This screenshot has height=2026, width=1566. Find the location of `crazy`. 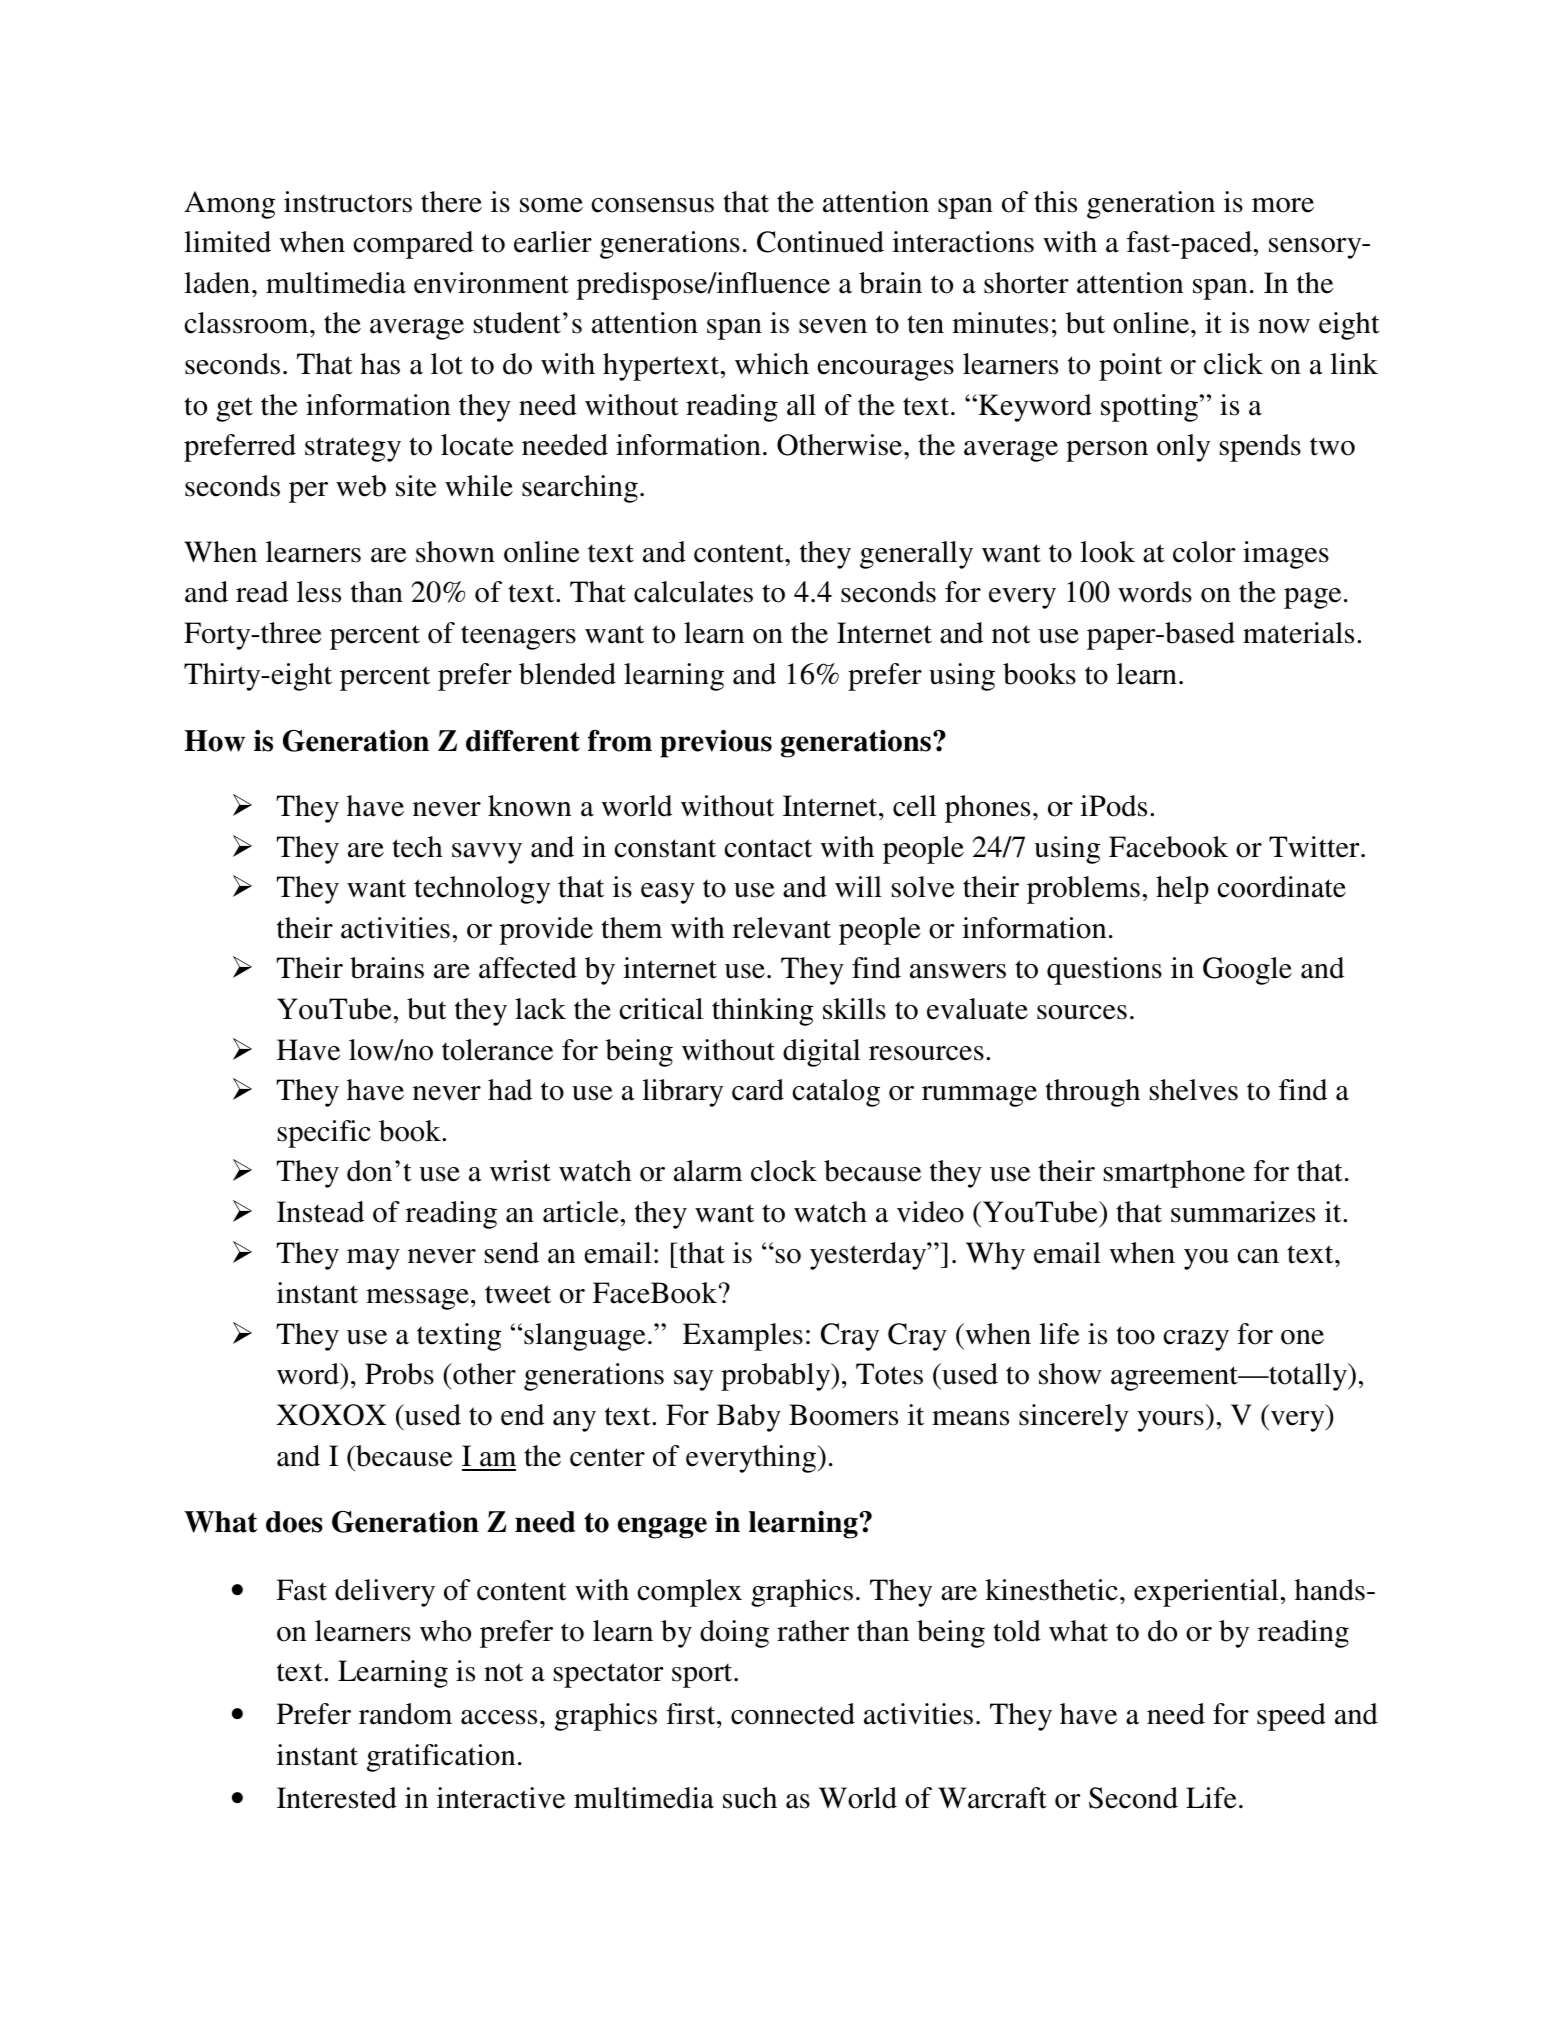

crazy is located at coordinates (1196, 1340).
